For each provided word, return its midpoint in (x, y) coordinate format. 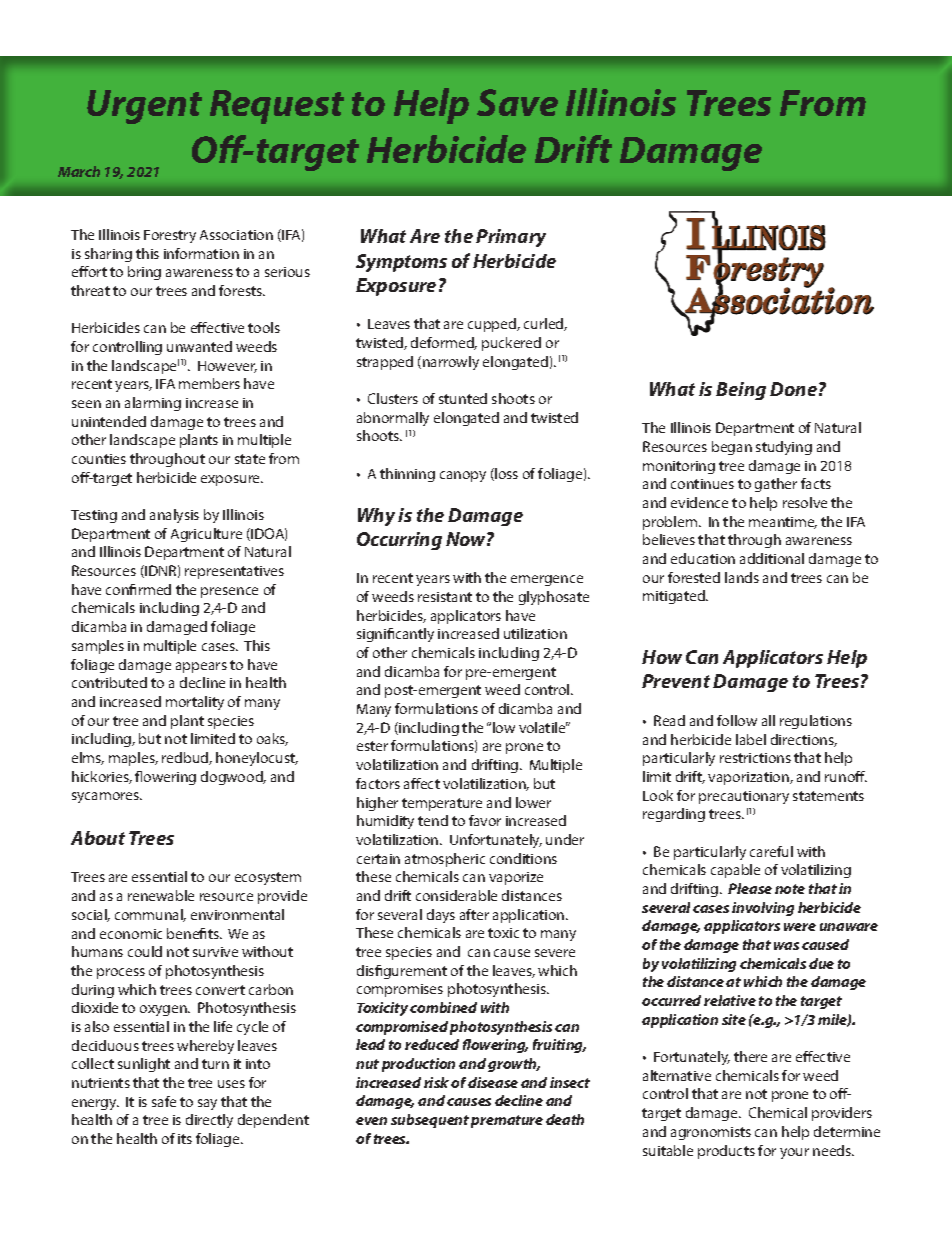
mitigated (675, 597)
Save (517, 102)
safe (164, 1101)
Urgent (144, 107)
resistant (445, 597)
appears (201, 667)
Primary (511, 238)
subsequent (430, 1121)
